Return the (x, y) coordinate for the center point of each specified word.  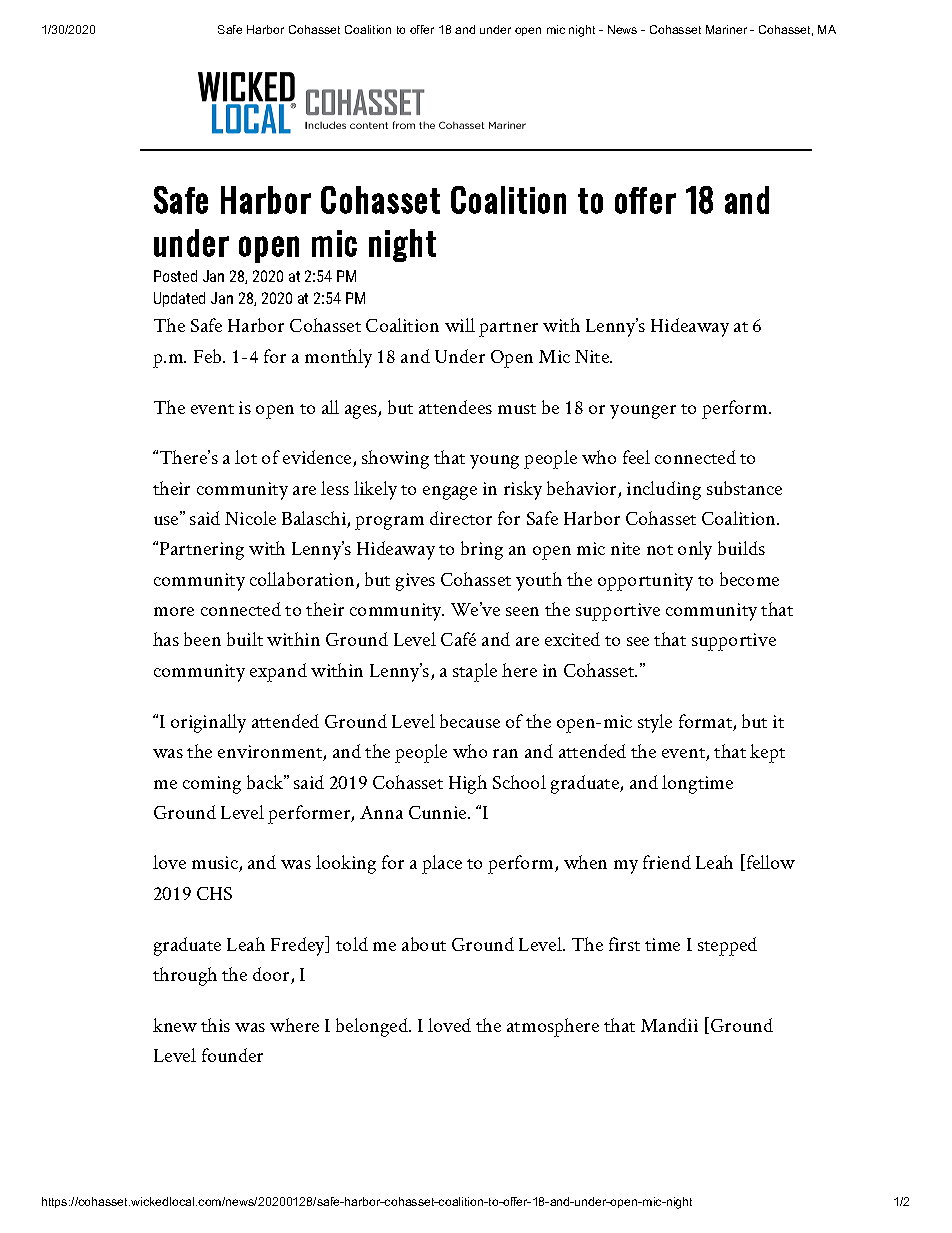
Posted (175, 276)
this (215, 1025)
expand (278, 672)
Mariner (726, 29)
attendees (455, 407)
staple (475, 672)
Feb (209, 356)
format (706, 722)
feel (636, 457)
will (460, 325)
